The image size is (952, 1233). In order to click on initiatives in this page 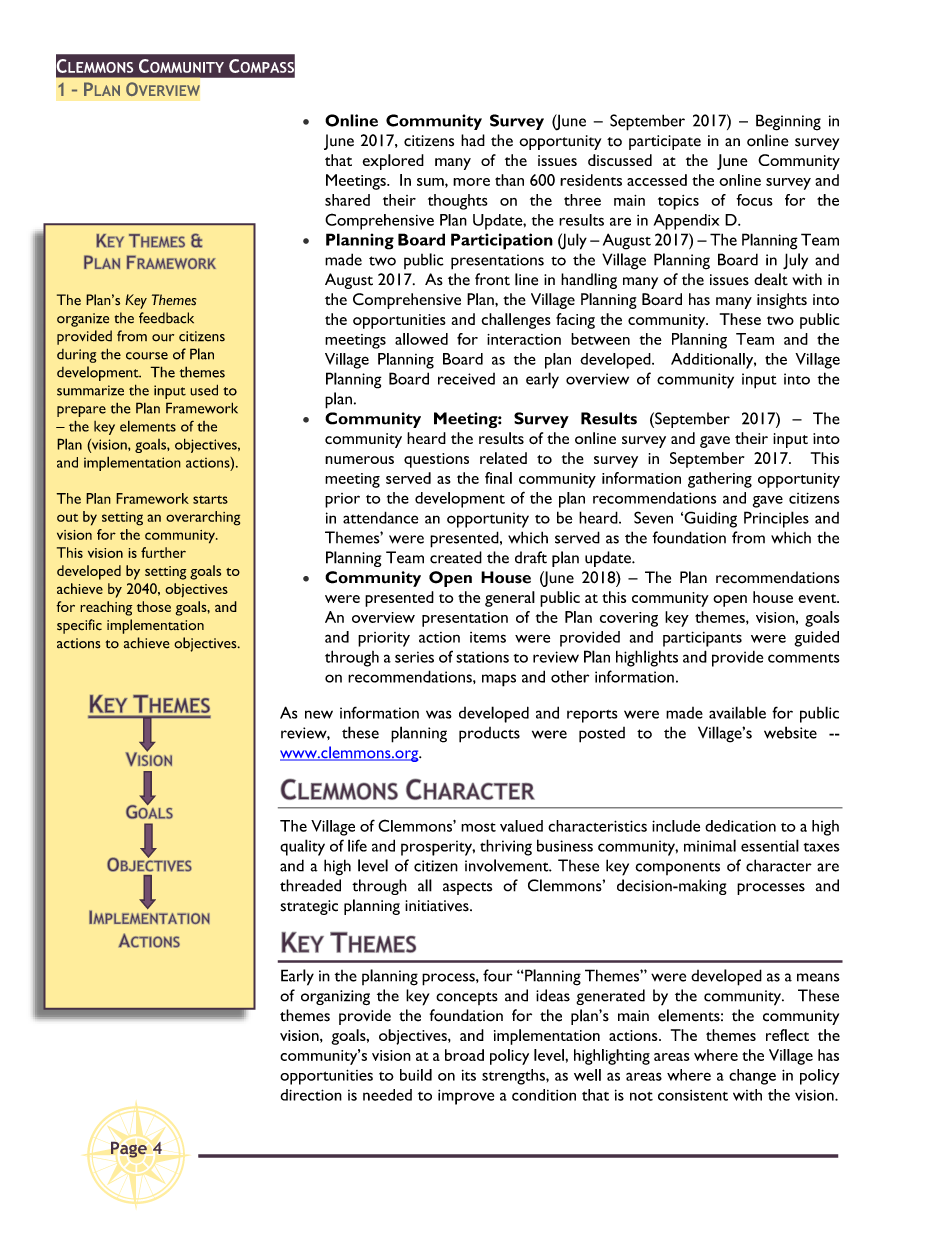, I will do `click(438, 906)`.
